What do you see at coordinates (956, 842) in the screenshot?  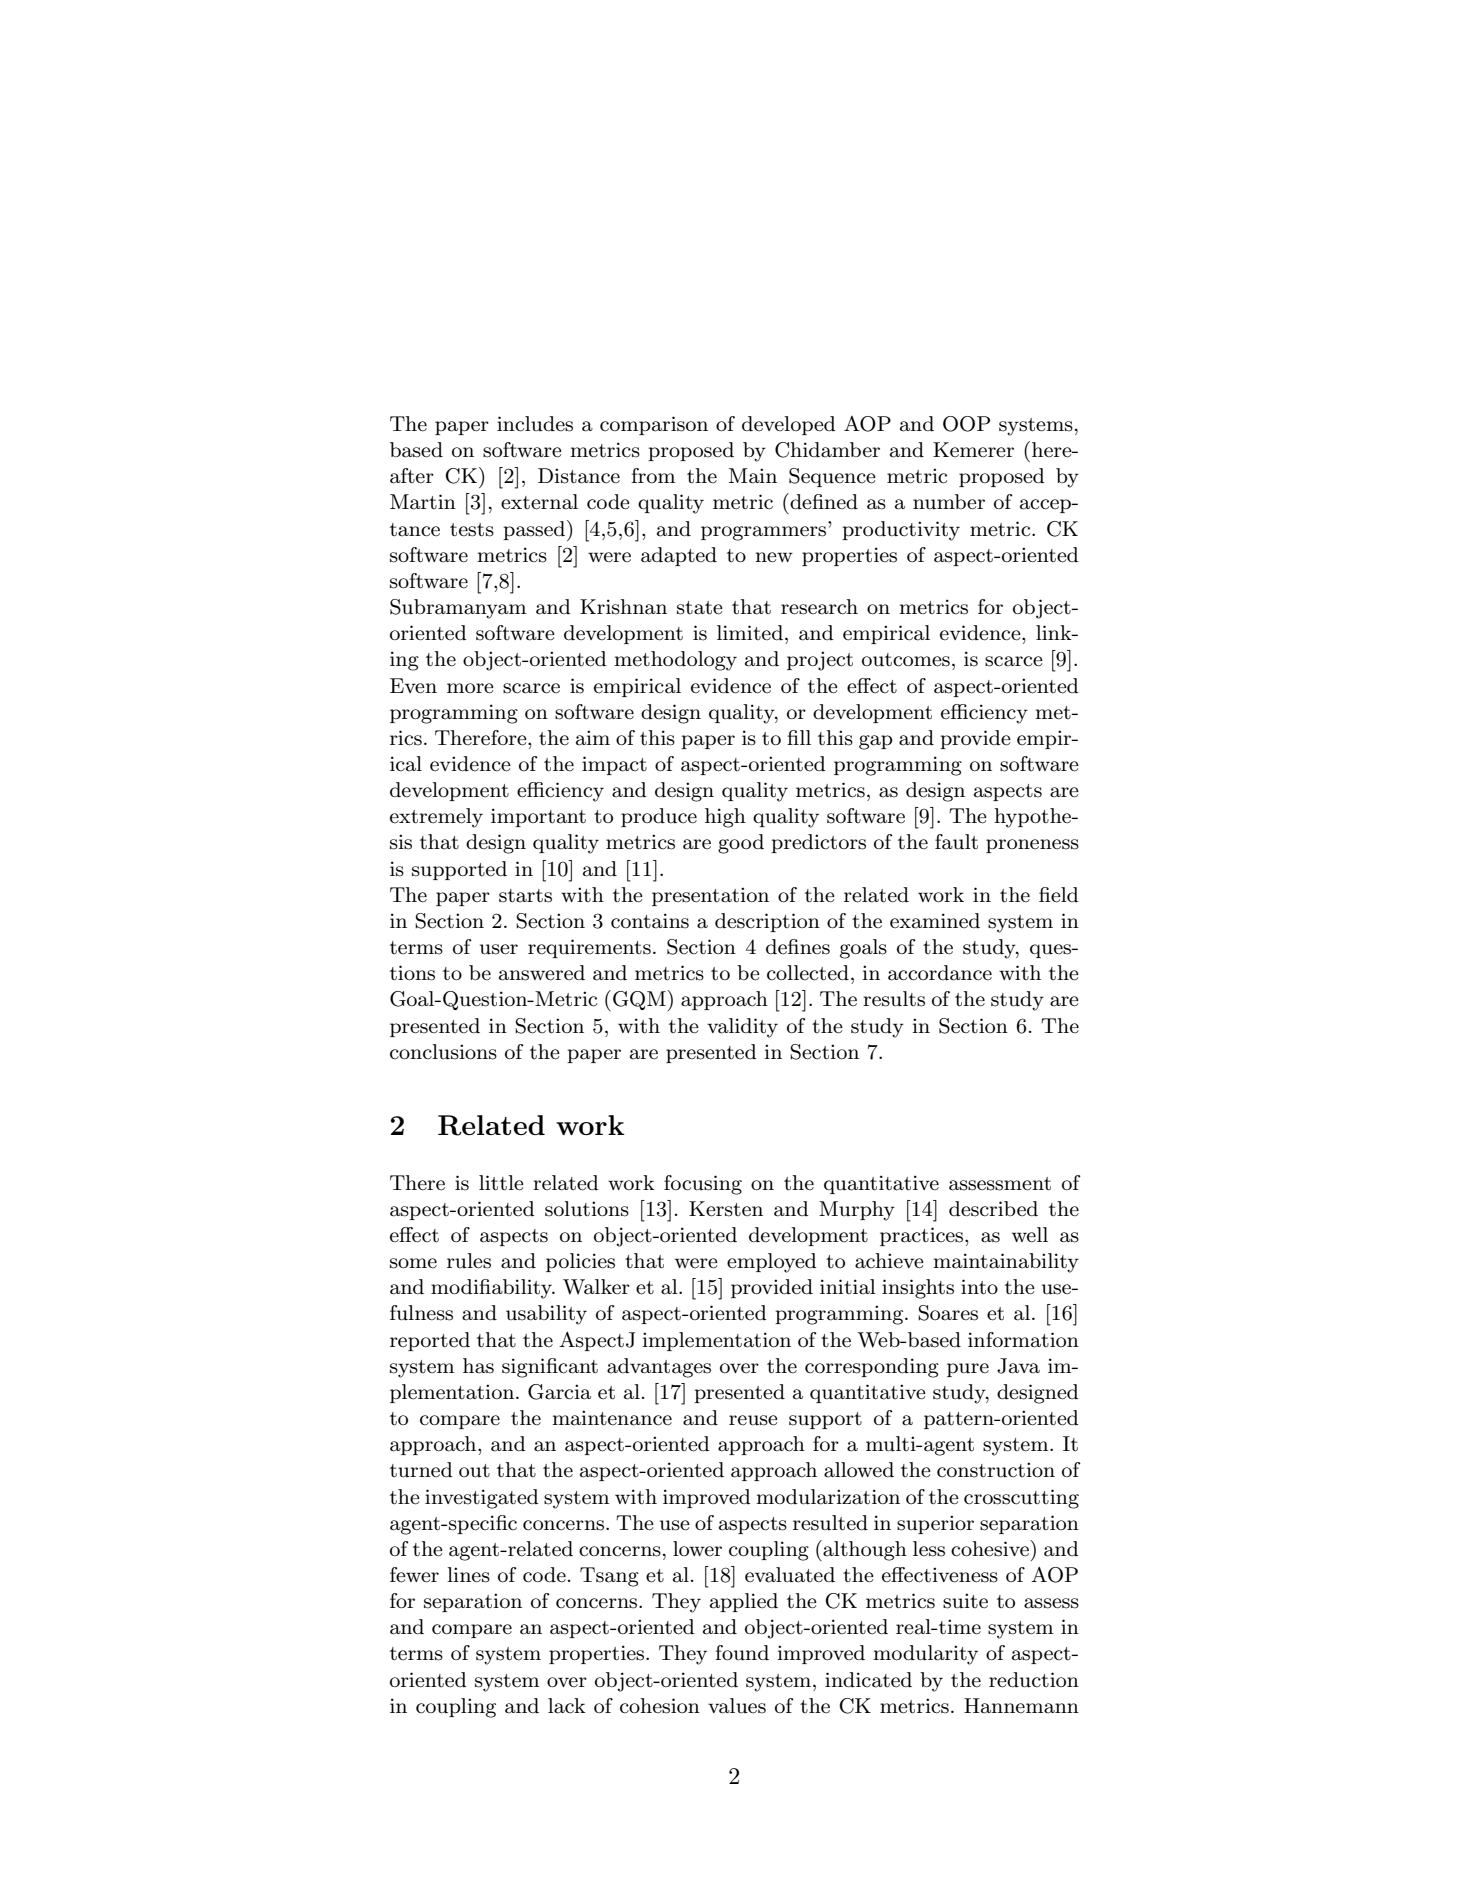 I see `fault` at bounding box center [956, 842].
